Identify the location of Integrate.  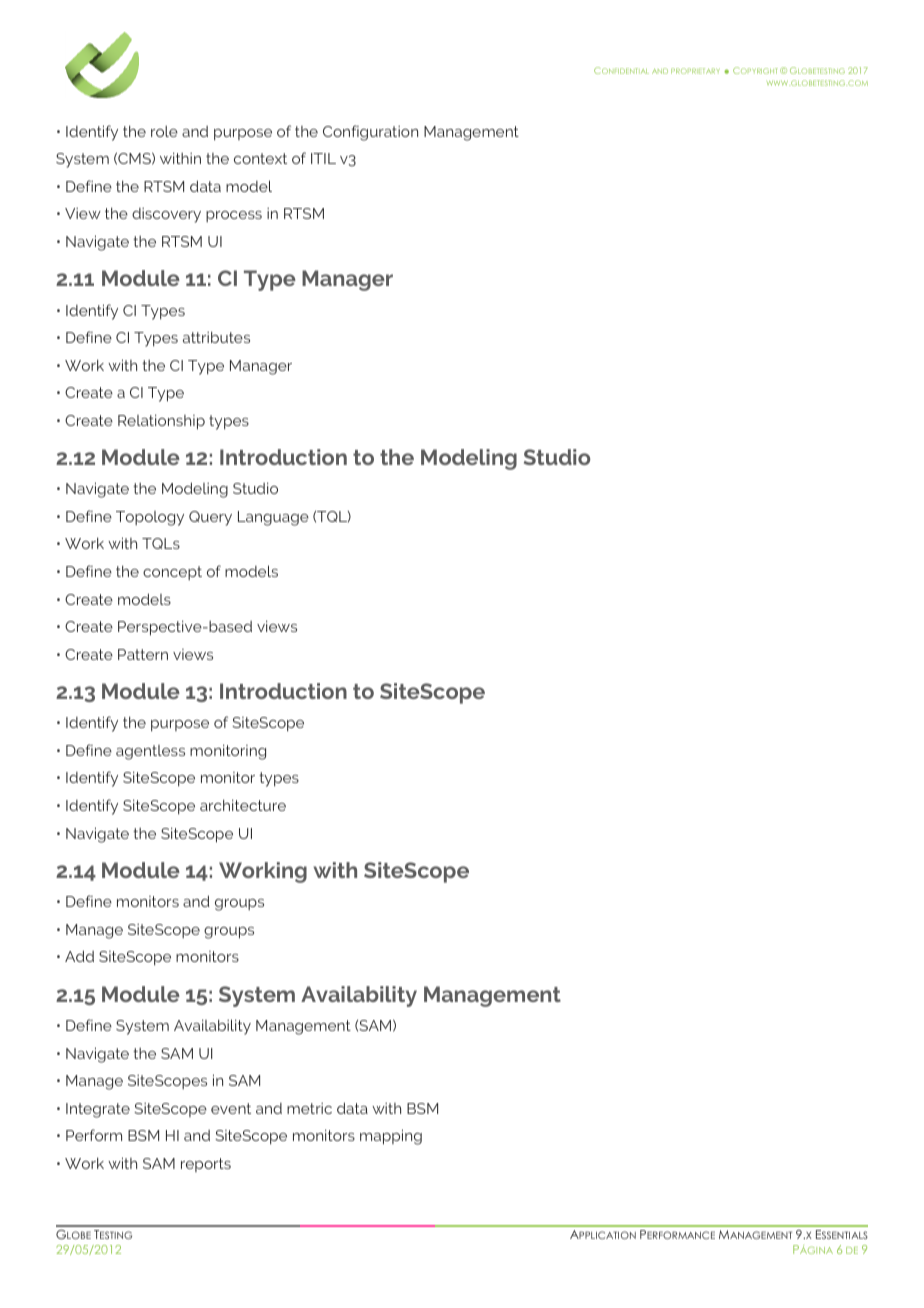
(98, 1110).
